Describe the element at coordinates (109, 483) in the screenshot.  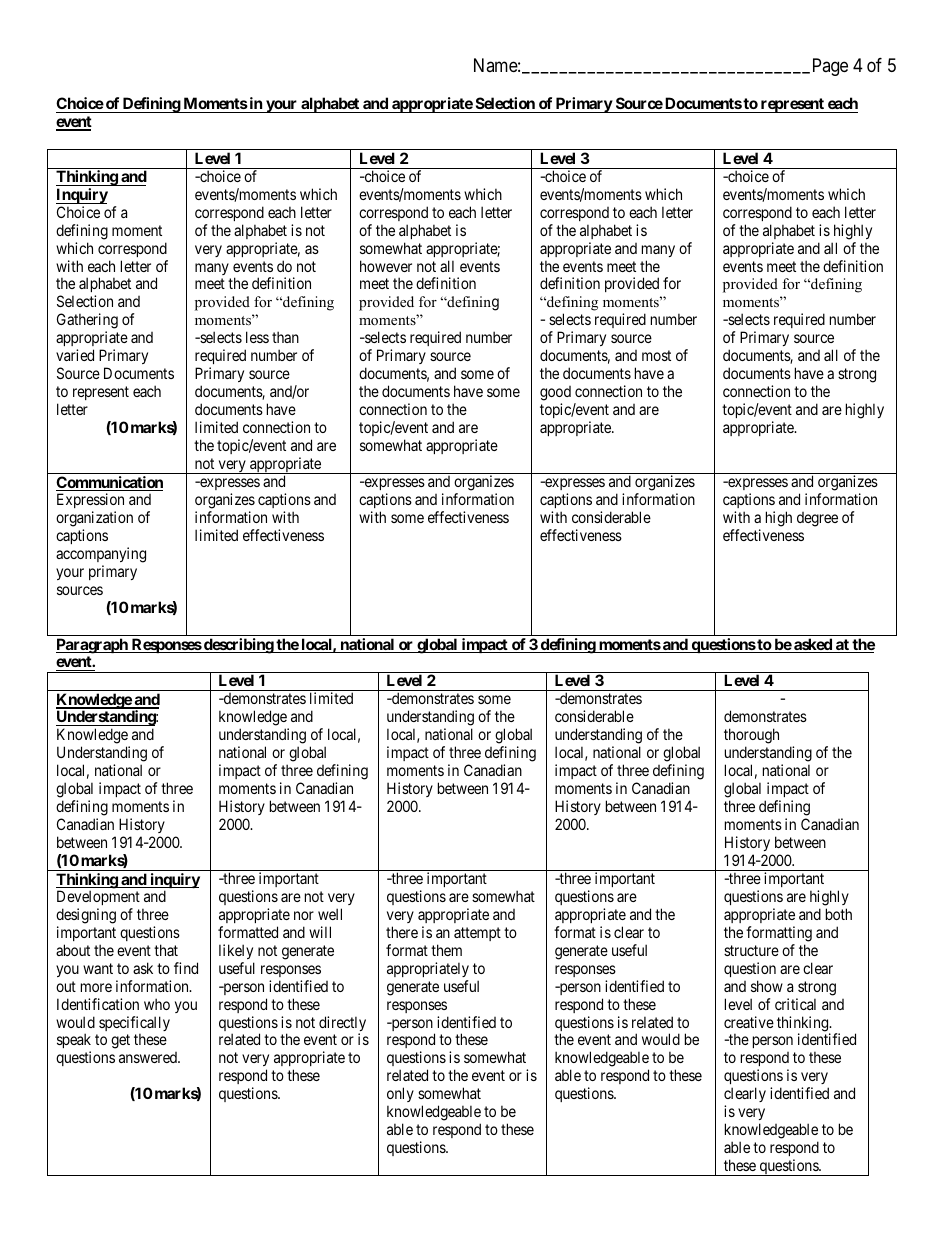
I see `Communication` at that location.
